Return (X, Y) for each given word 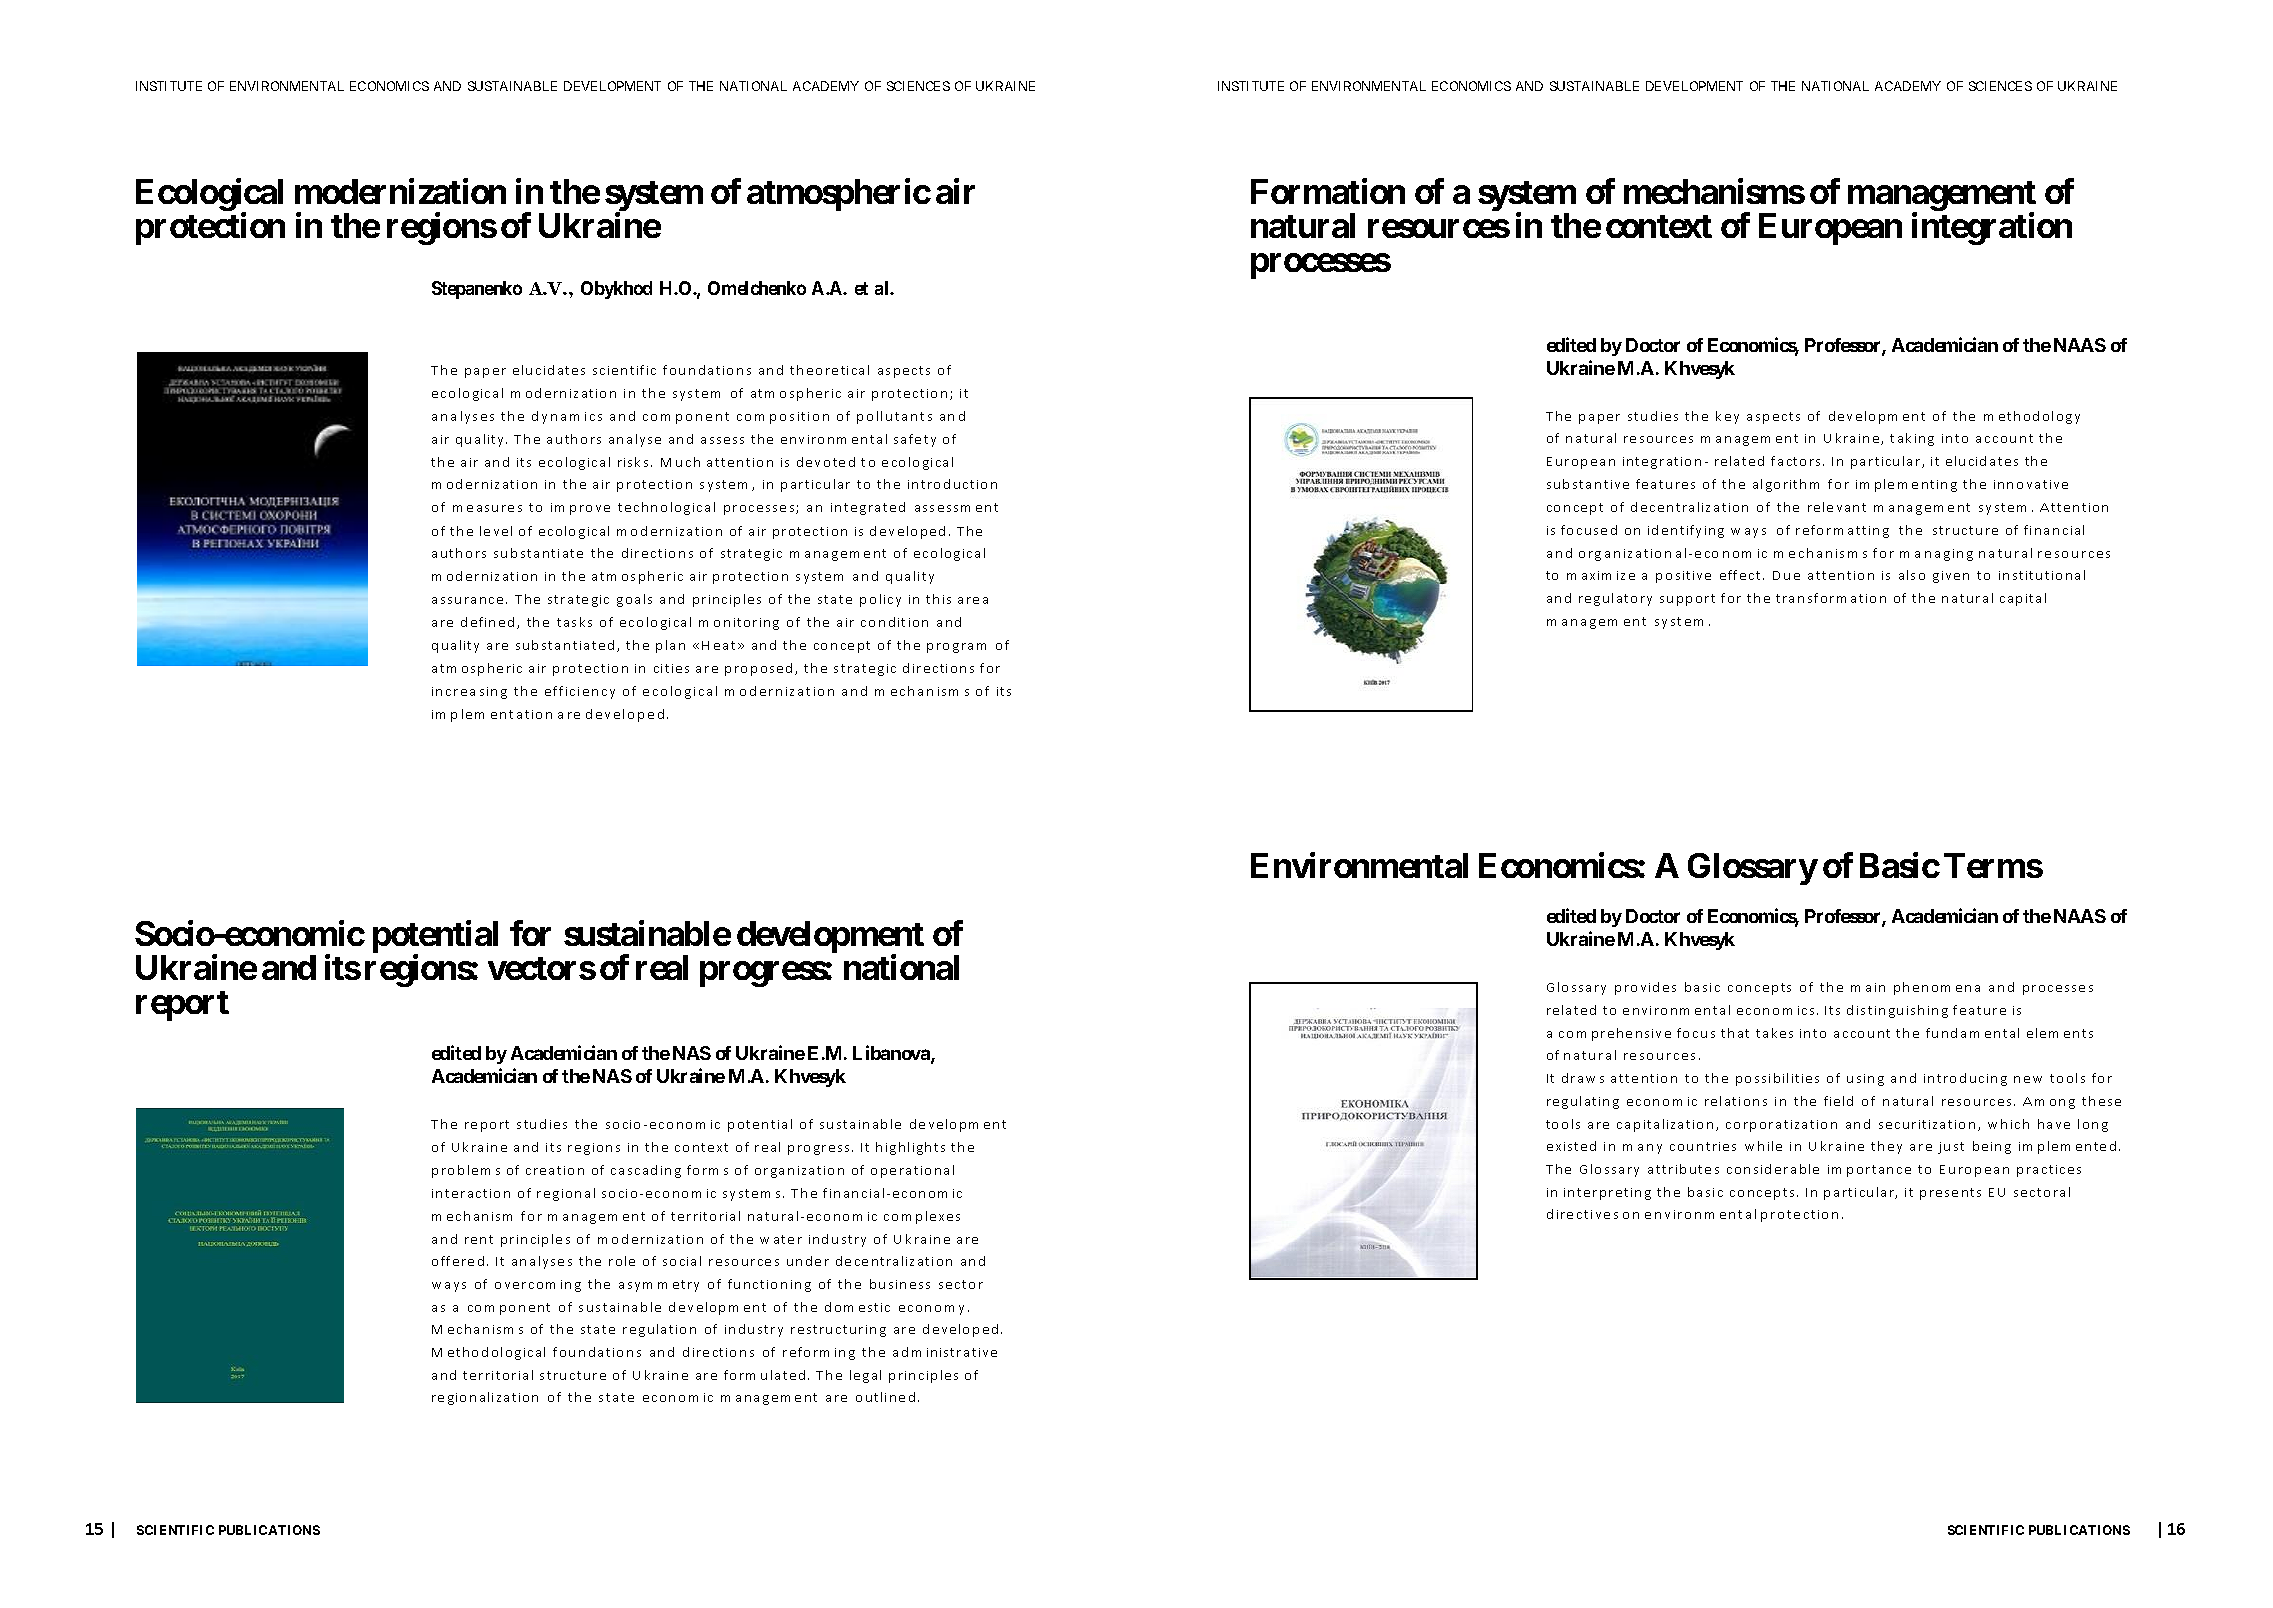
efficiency (580, 692)
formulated (766, 1375)
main (1868, 987)
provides (1645, 988)
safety (915, 440)
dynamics (567, 417)
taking (1912, 439)
